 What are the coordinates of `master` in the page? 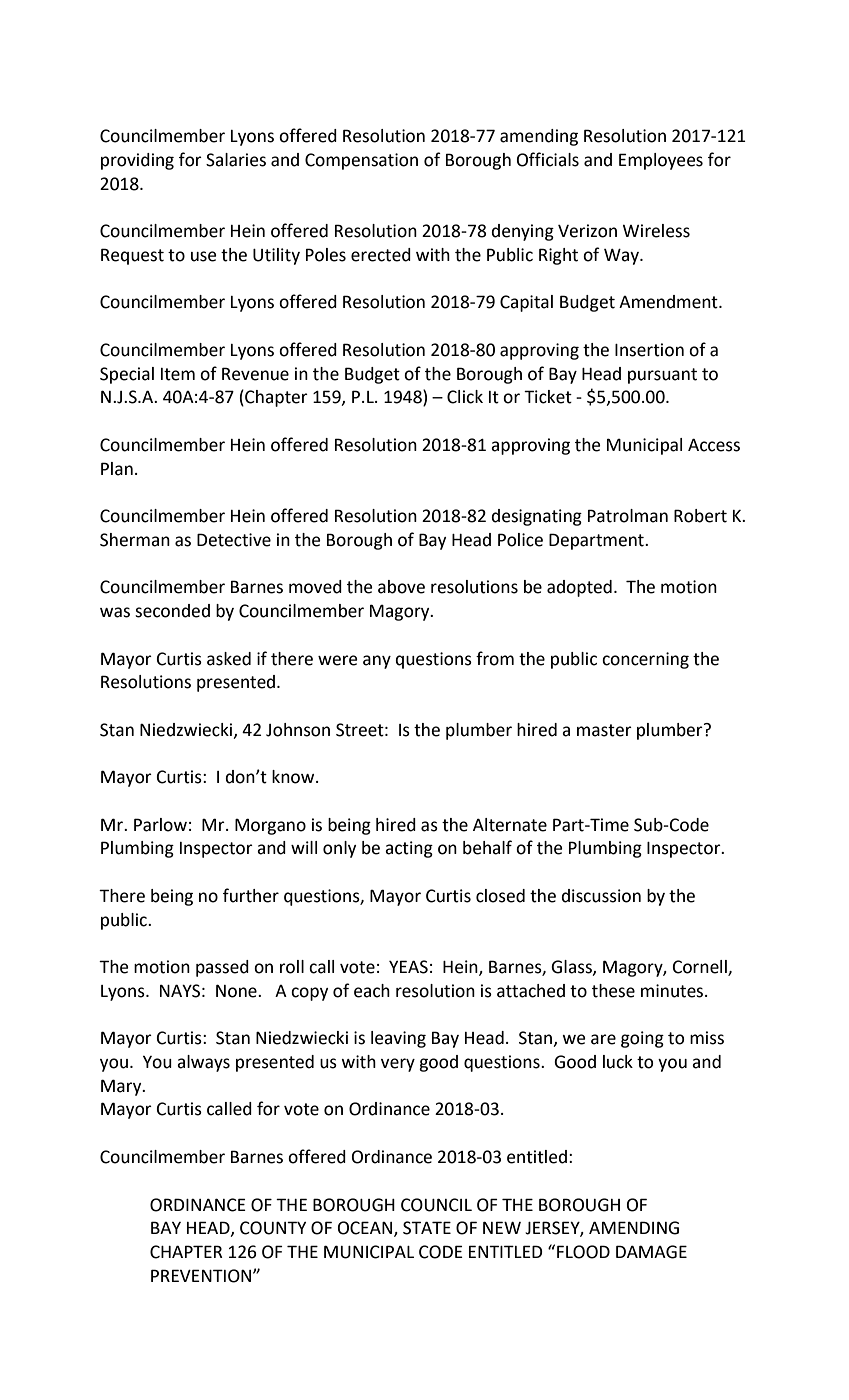 It's located at (604, 730).
